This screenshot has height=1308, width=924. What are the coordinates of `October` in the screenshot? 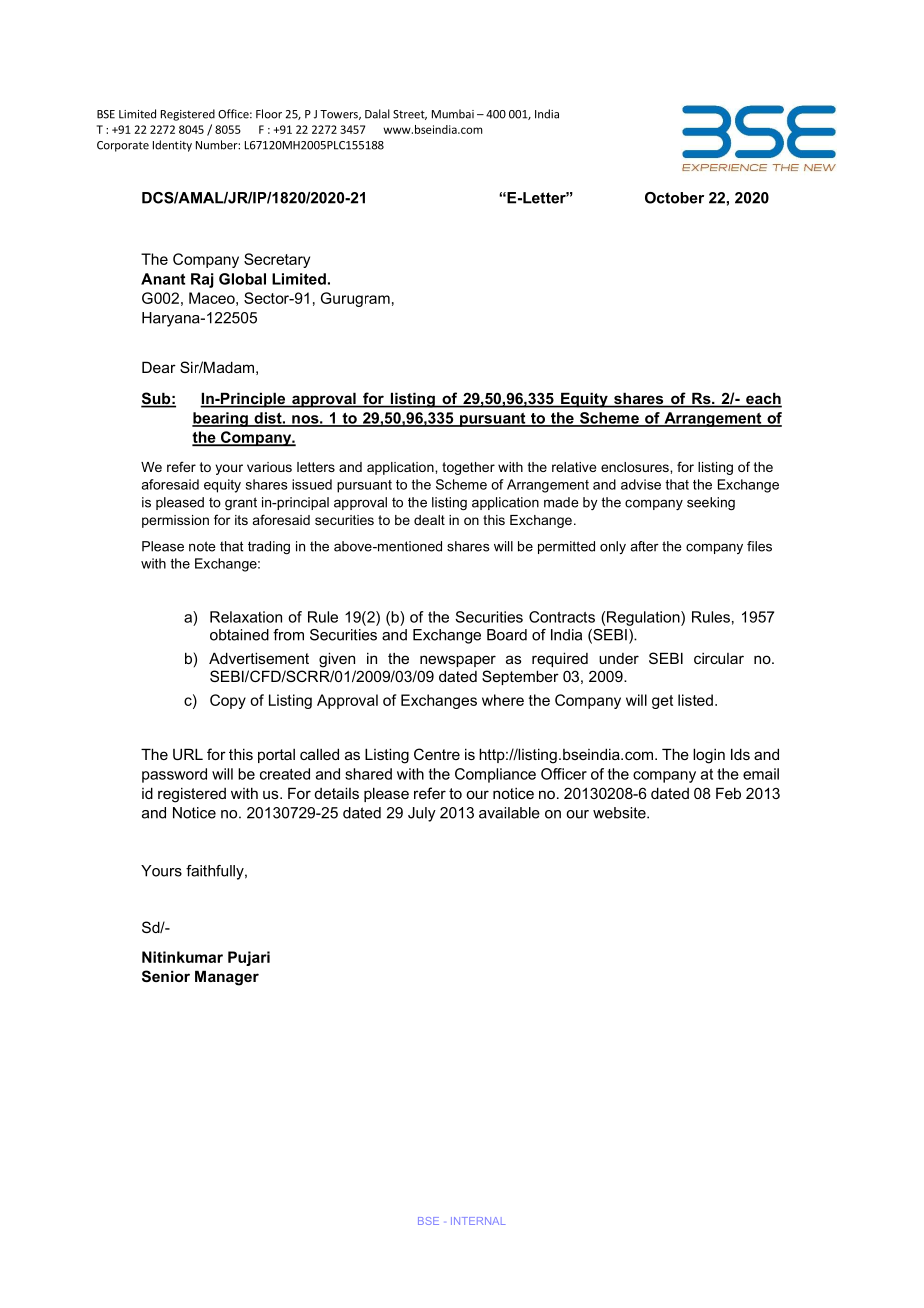 It's located at (674, 198).
